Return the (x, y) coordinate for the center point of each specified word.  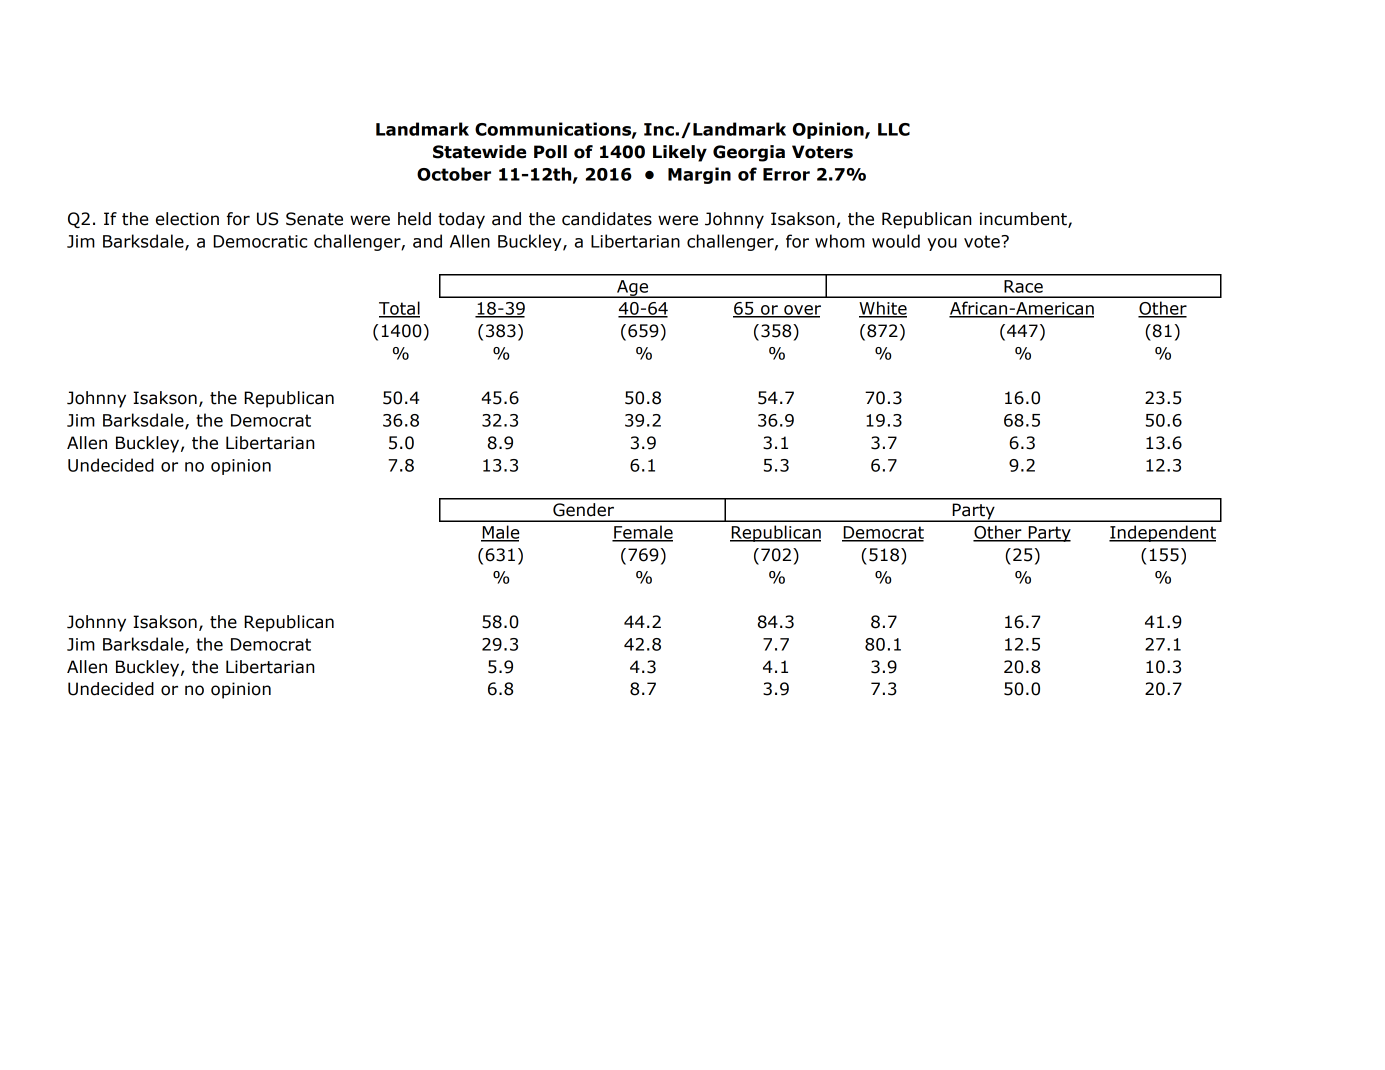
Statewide (479, 152)
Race (1023, 286)
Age (633, 289)
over (801, 311)
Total (399, 309)
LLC (894, 129)
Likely (680, 153)
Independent (1162, 533)
